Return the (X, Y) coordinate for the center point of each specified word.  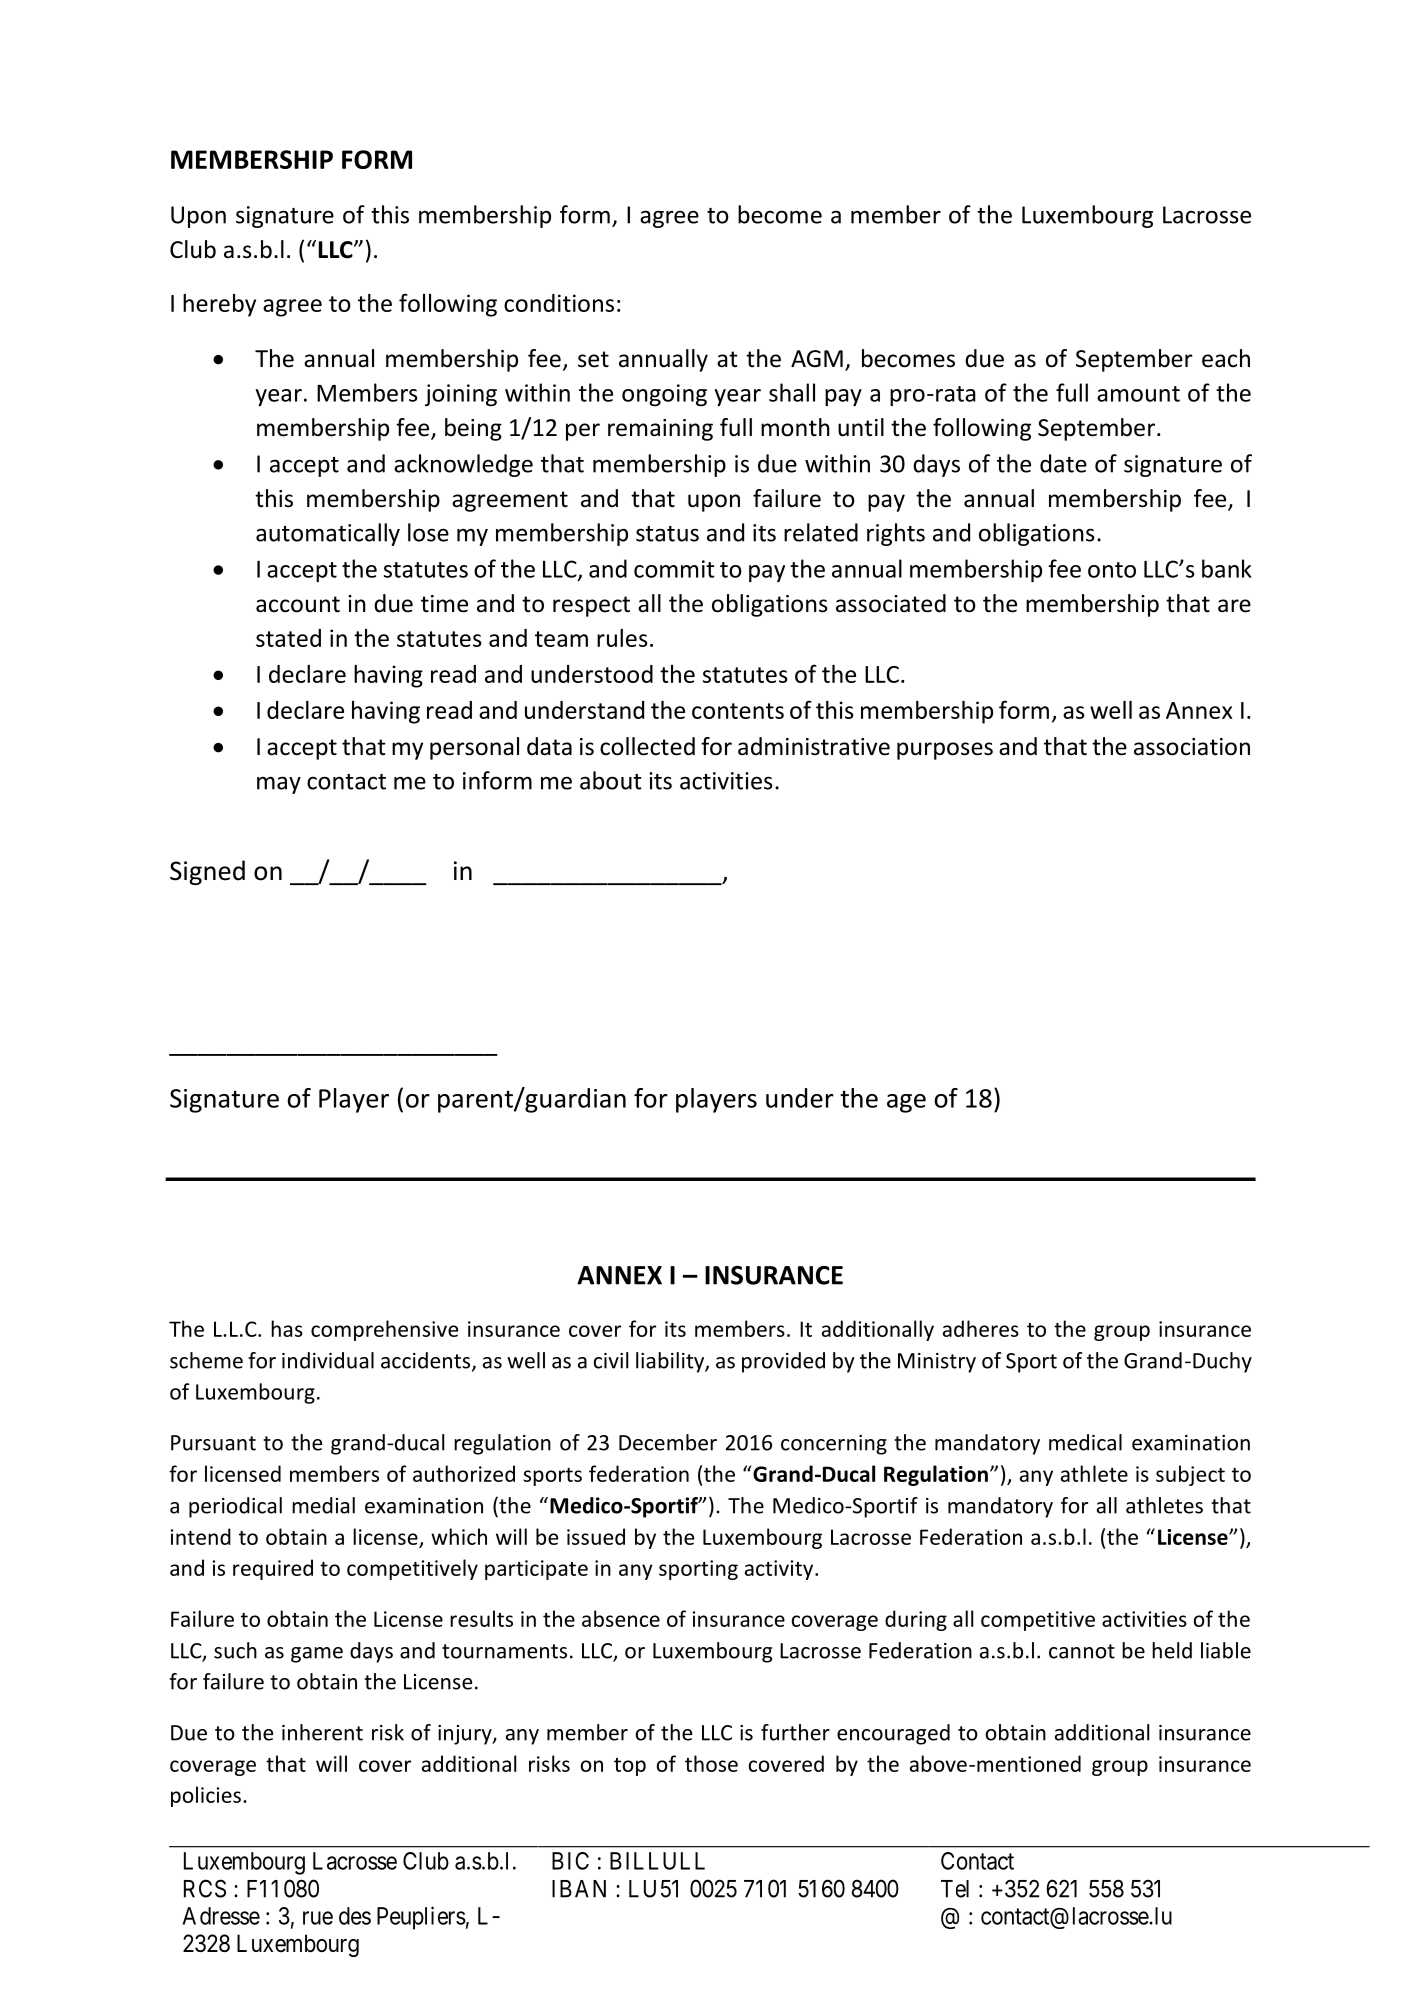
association (1192, 747)
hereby (219, 305)
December (668, 1442)
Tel (955, 1889)
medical (1085, 1442)
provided (783, 1362)
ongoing (664, 395)
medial (323, 1505)
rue (318, 1918)
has (287, 1328)
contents (738, 711)
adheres (981, 1328)
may (279, 785)
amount (1138, 394)
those (711, 1763)
